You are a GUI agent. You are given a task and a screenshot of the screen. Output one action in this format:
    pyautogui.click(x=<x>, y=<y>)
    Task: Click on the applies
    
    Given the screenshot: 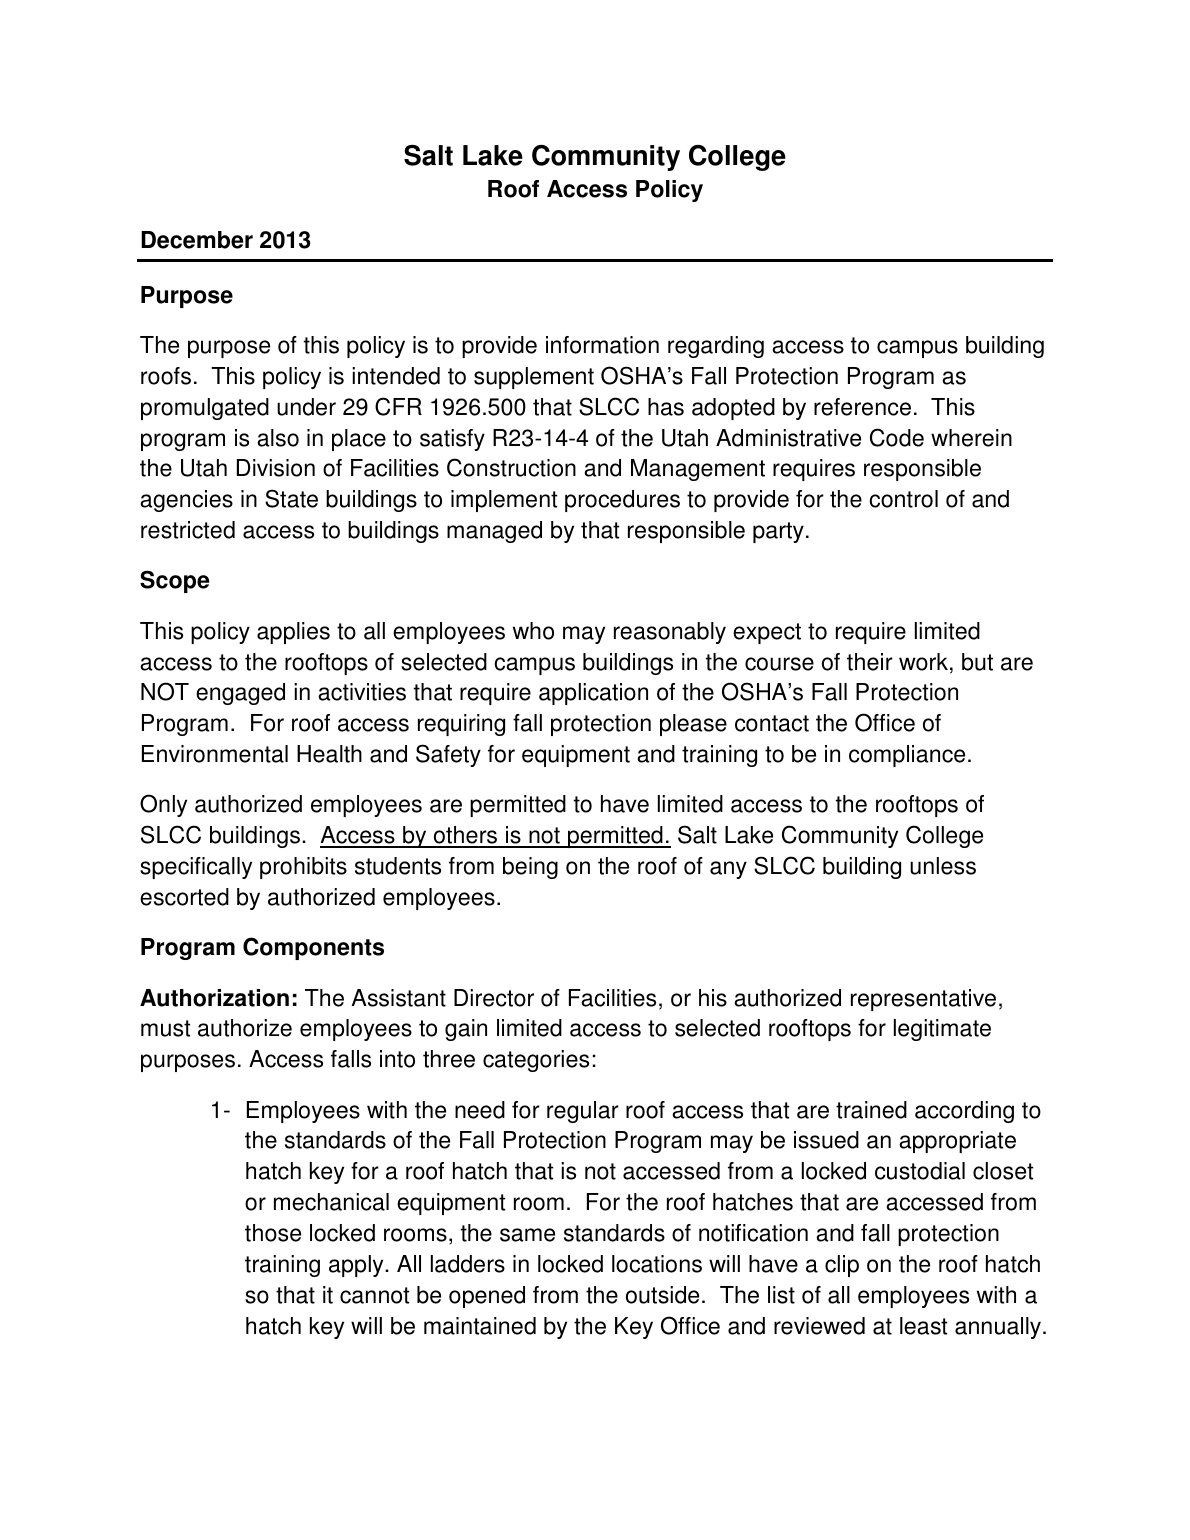 What is the action you would take?
    pyautogui.click(x=293, y=633)
